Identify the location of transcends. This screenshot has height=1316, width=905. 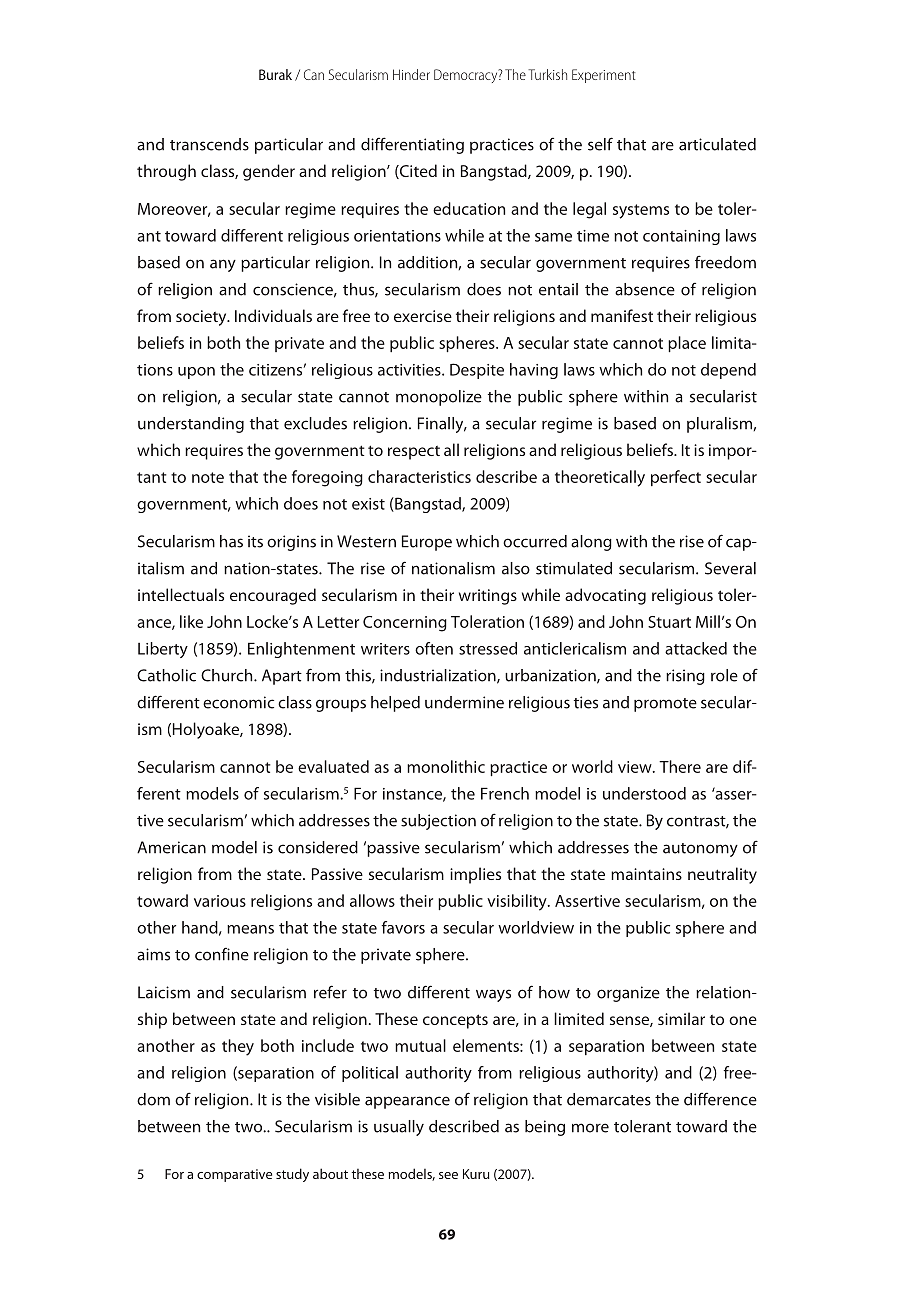
(209, 144).
